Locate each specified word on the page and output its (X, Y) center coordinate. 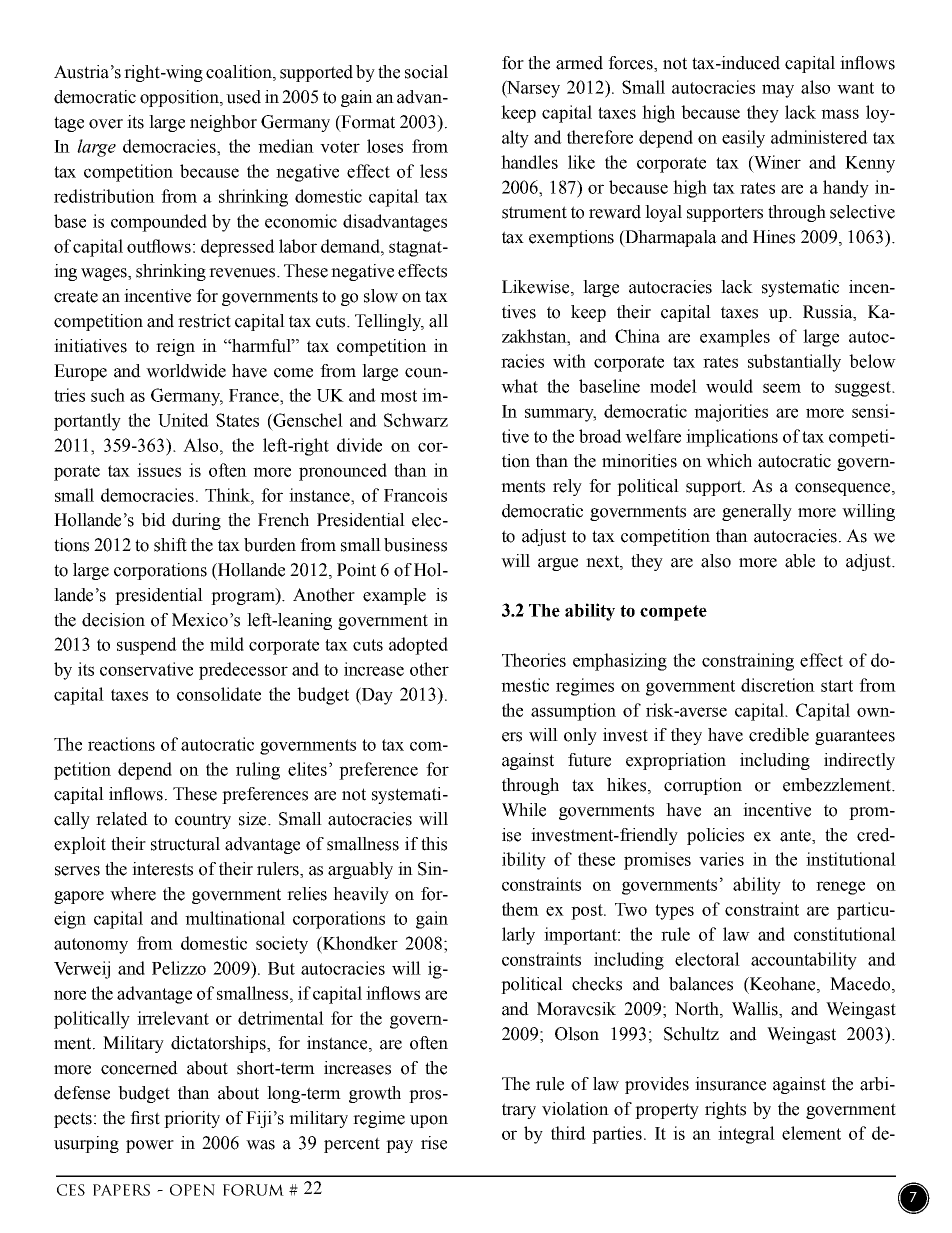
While (524, 810)
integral (746, 1135)
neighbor (223, 123)
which (729, 461)
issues (159, 470)
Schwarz (416, 420)
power (150, 1146)
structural (185, 844)
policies (715, 836)
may (778, 91)
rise (434, 1143)
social (426, 72)
